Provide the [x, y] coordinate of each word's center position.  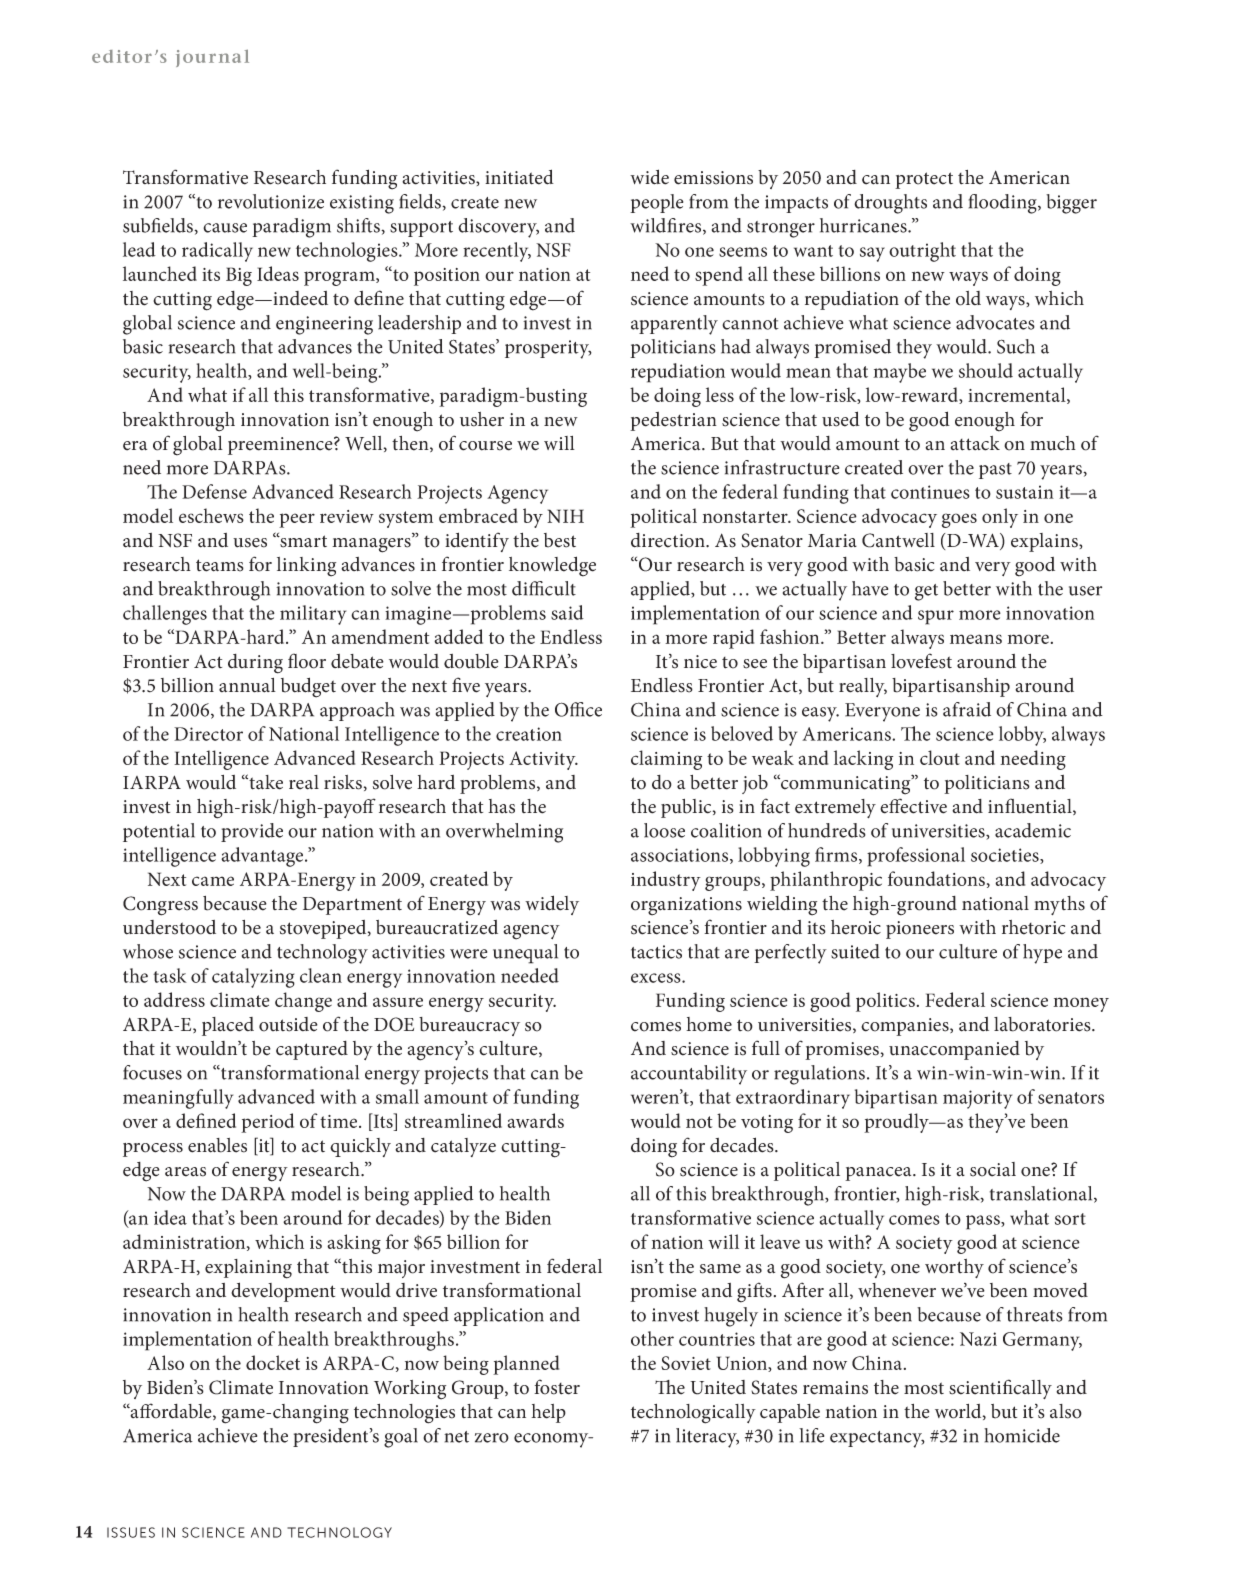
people [656, 203]
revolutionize [271, 201]
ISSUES [131, 1532]
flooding [1004, 204]
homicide [1022, 1435]
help [548, 1413]
